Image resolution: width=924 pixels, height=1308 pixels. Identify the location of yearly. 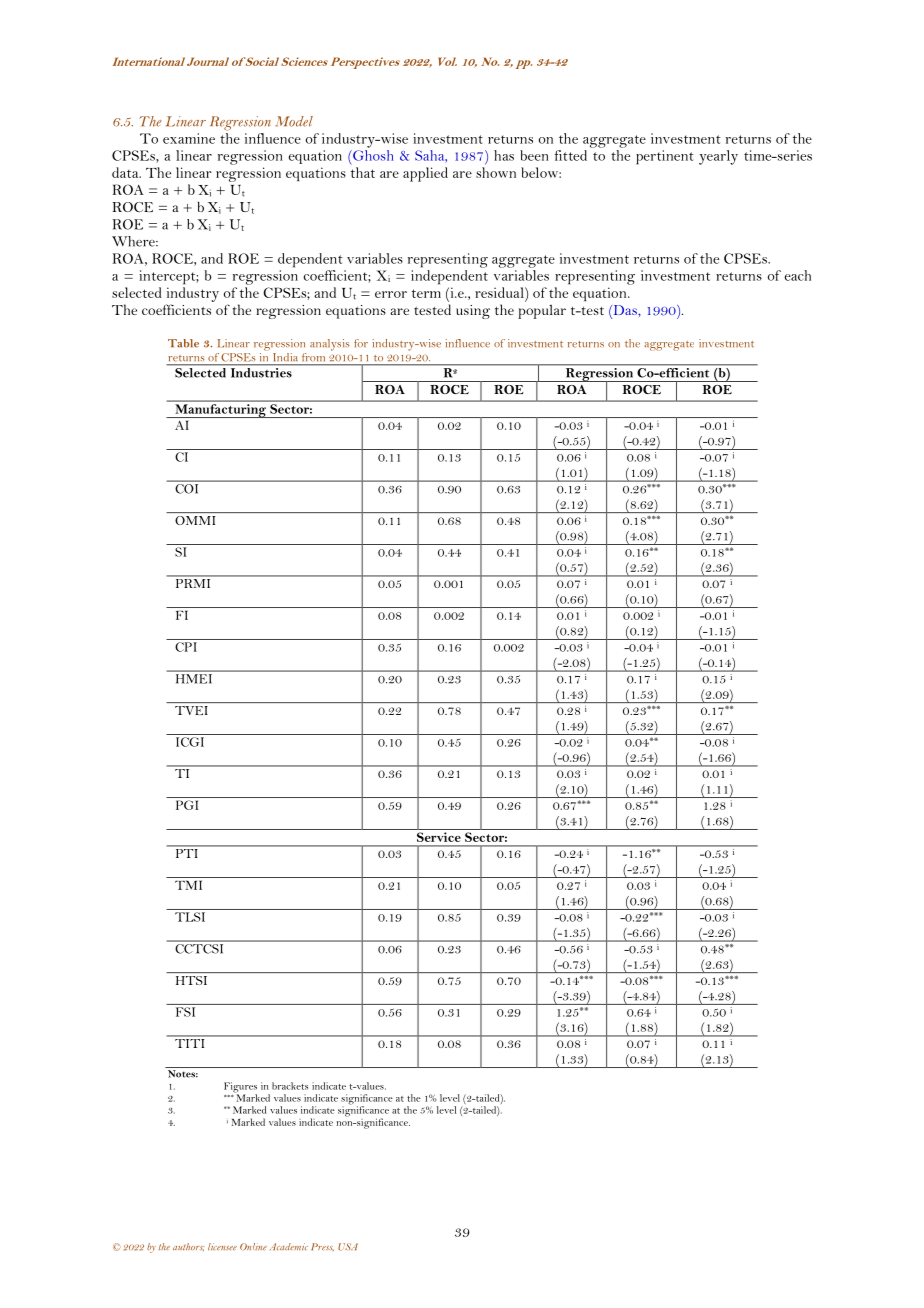
(718, 157).
